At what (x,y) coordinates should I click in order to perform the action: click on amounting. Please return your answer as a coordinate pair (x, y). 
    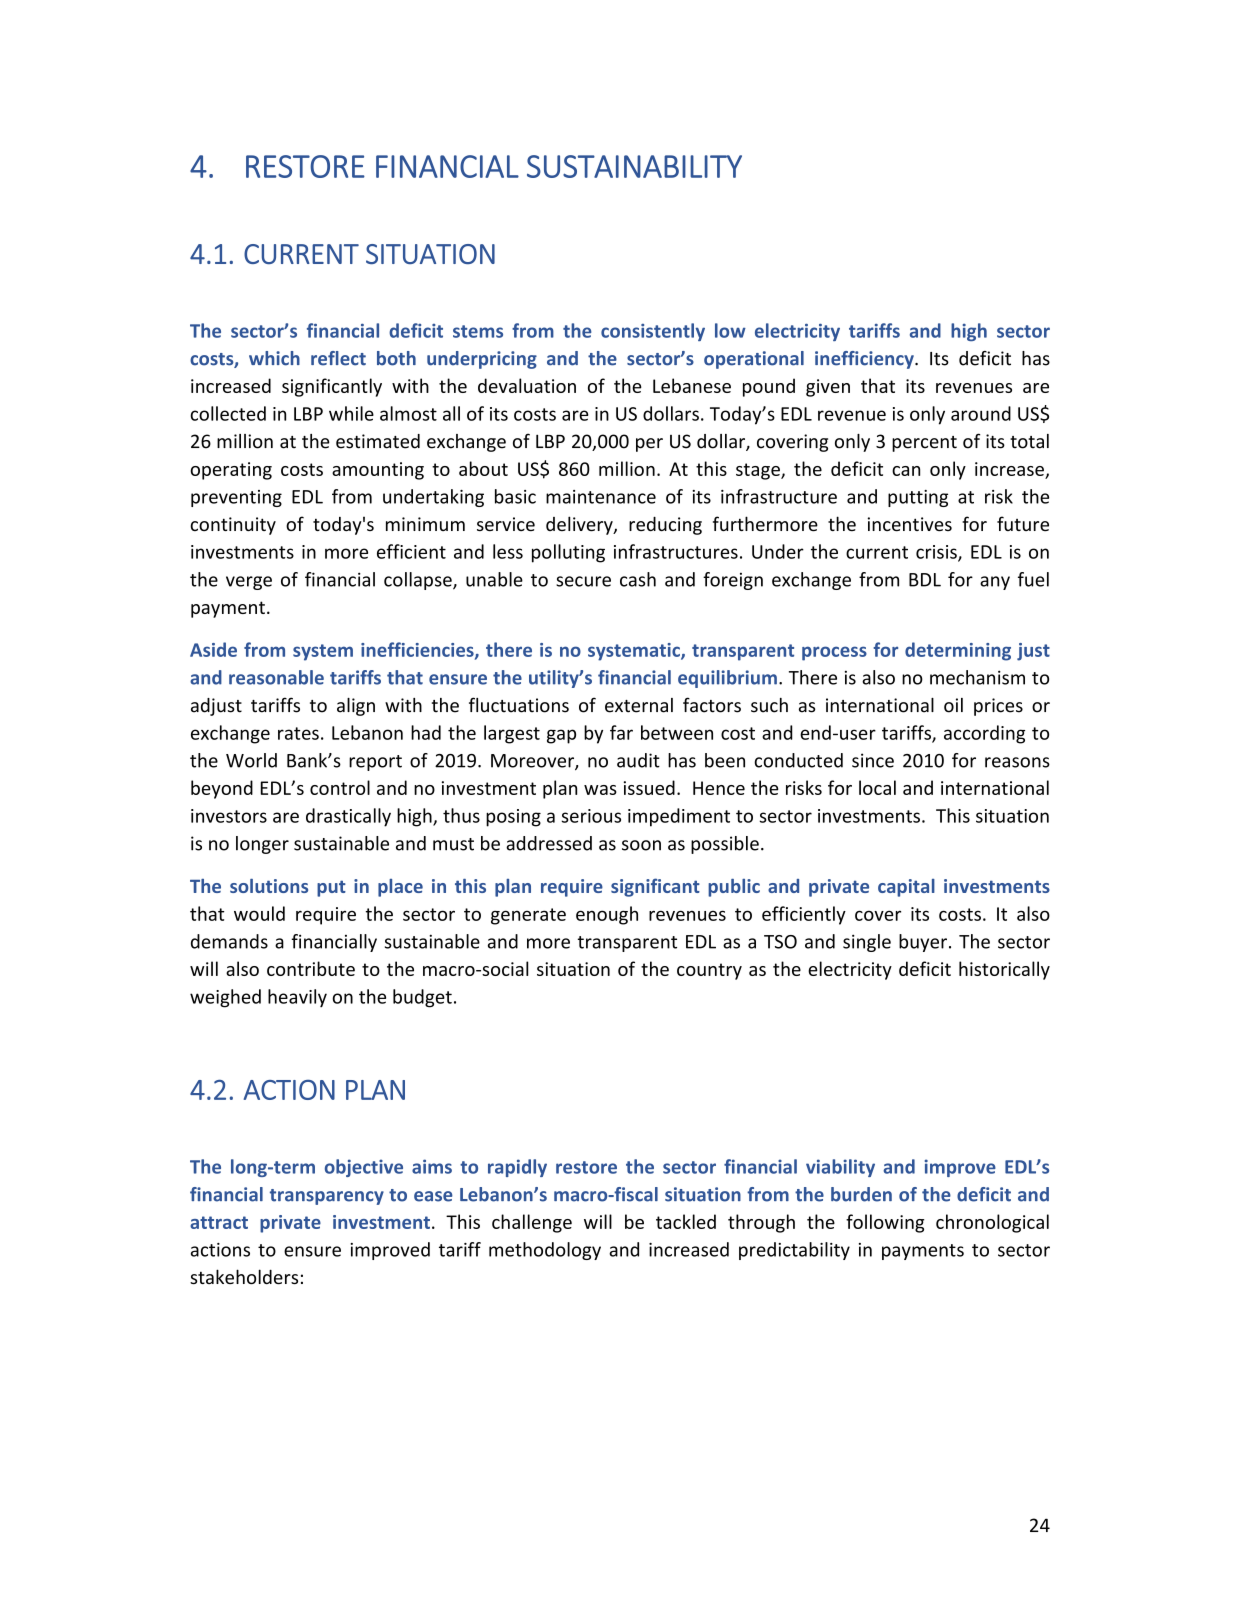
    Looking at the image, I should click on (378, 471).
